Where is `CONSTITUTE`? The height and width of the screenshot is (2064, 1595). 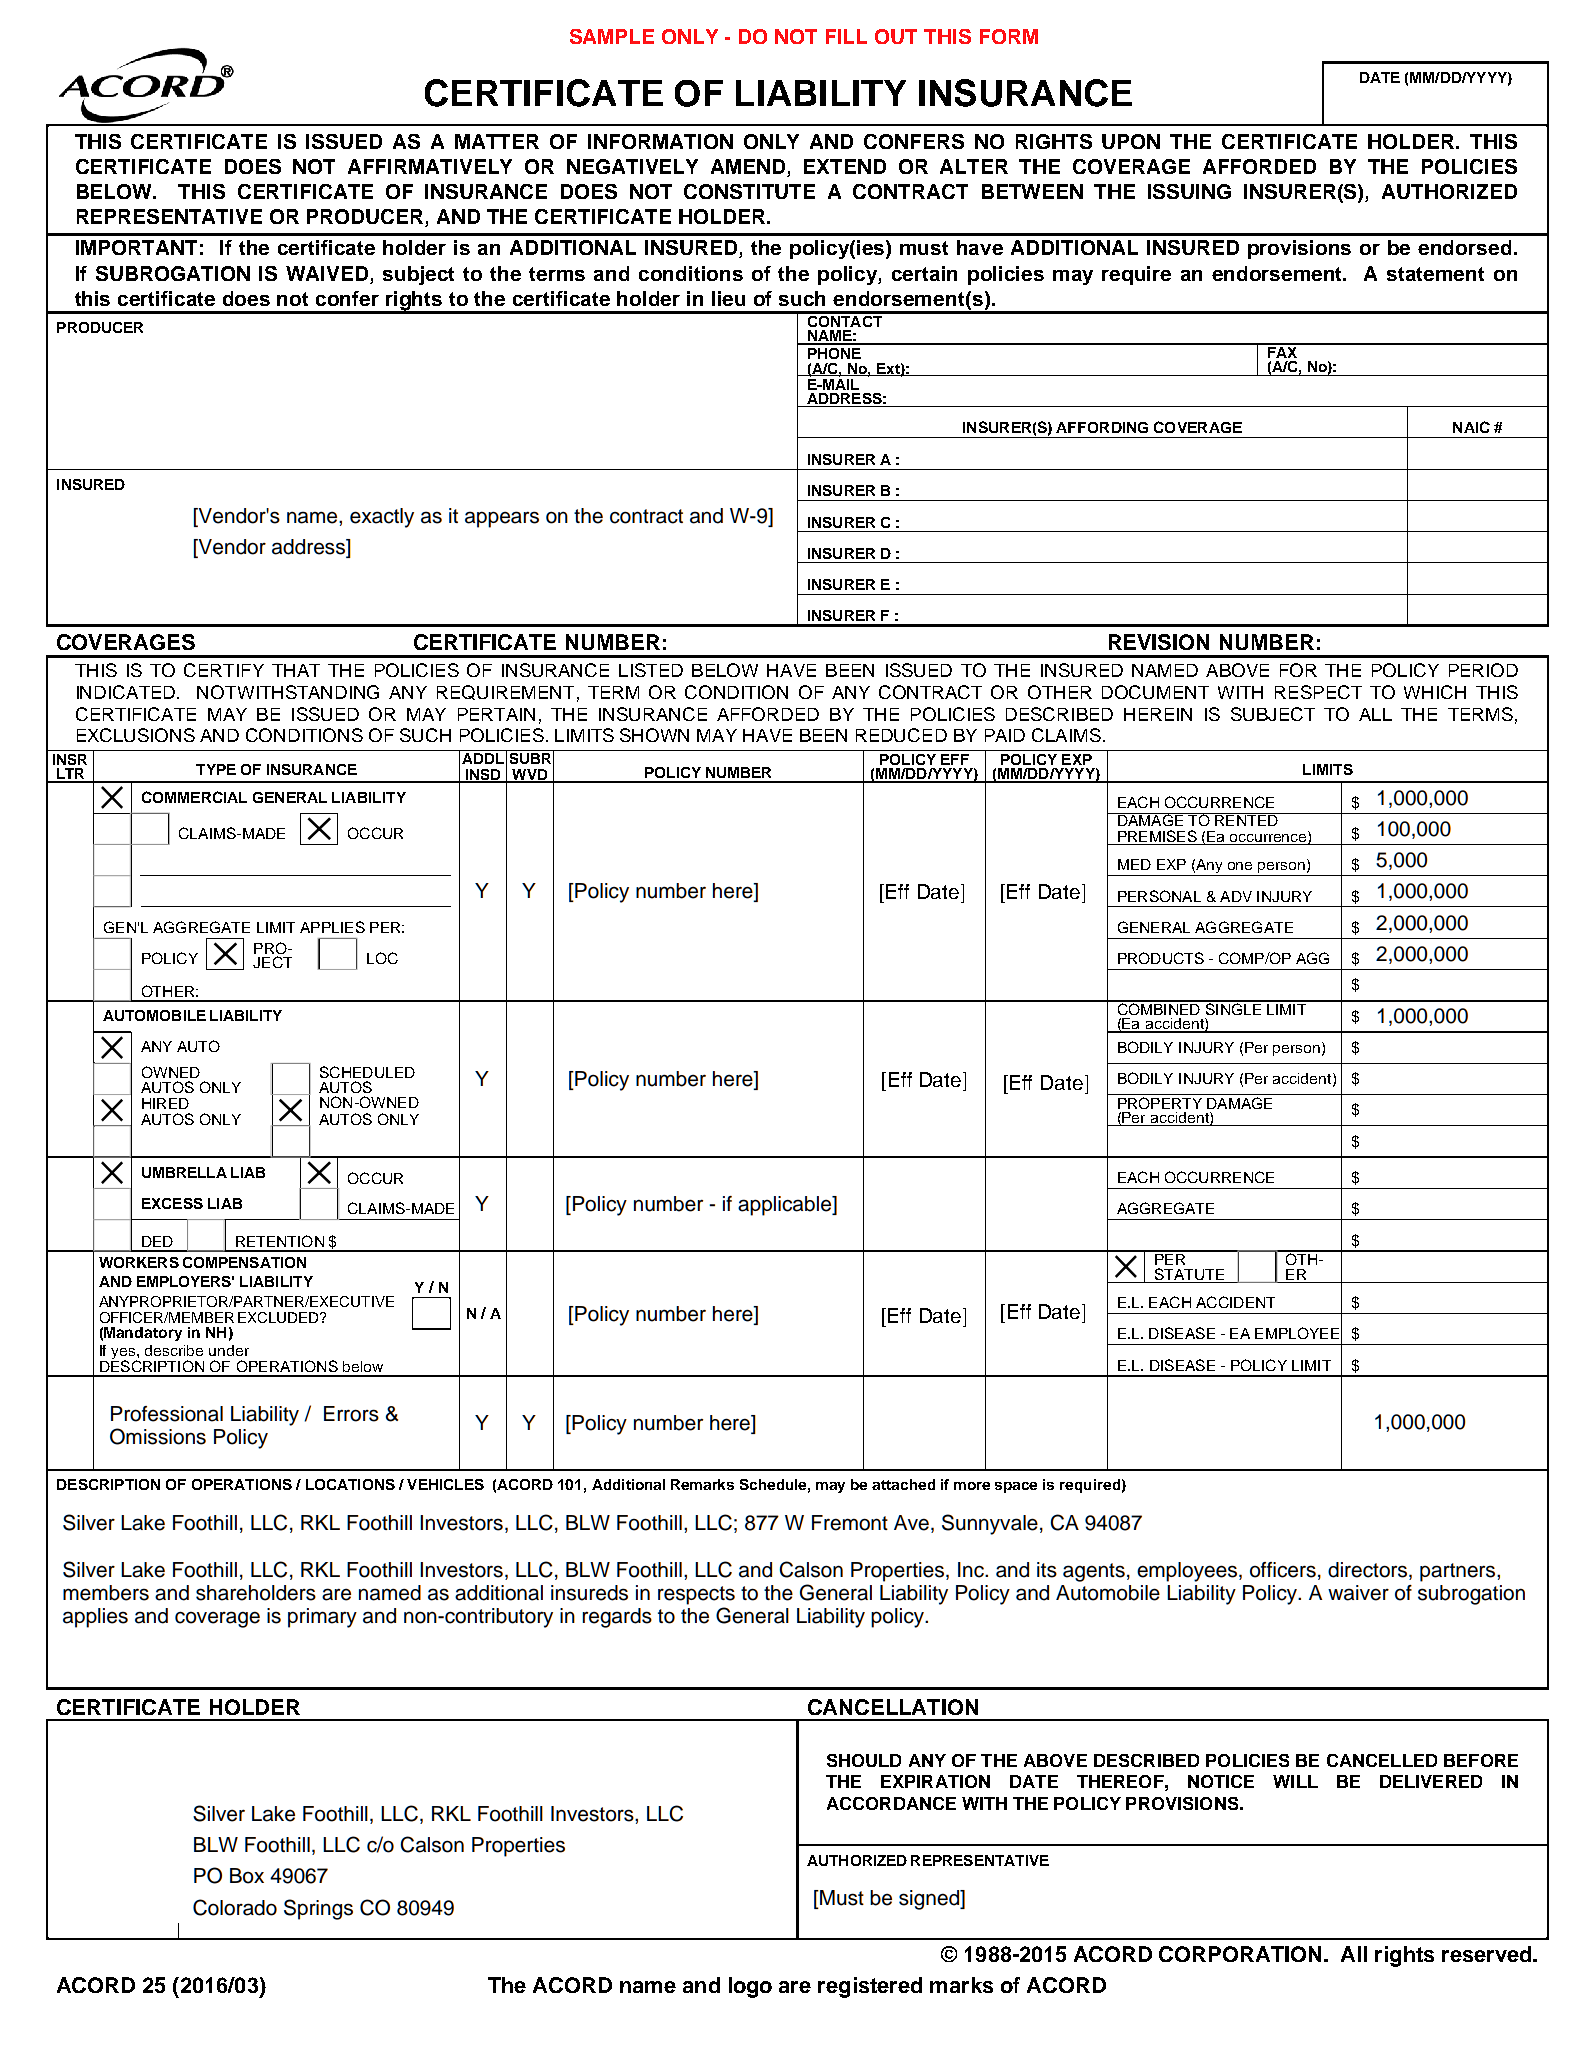
CONSTITUTE is located at coordinates (749, 191).
